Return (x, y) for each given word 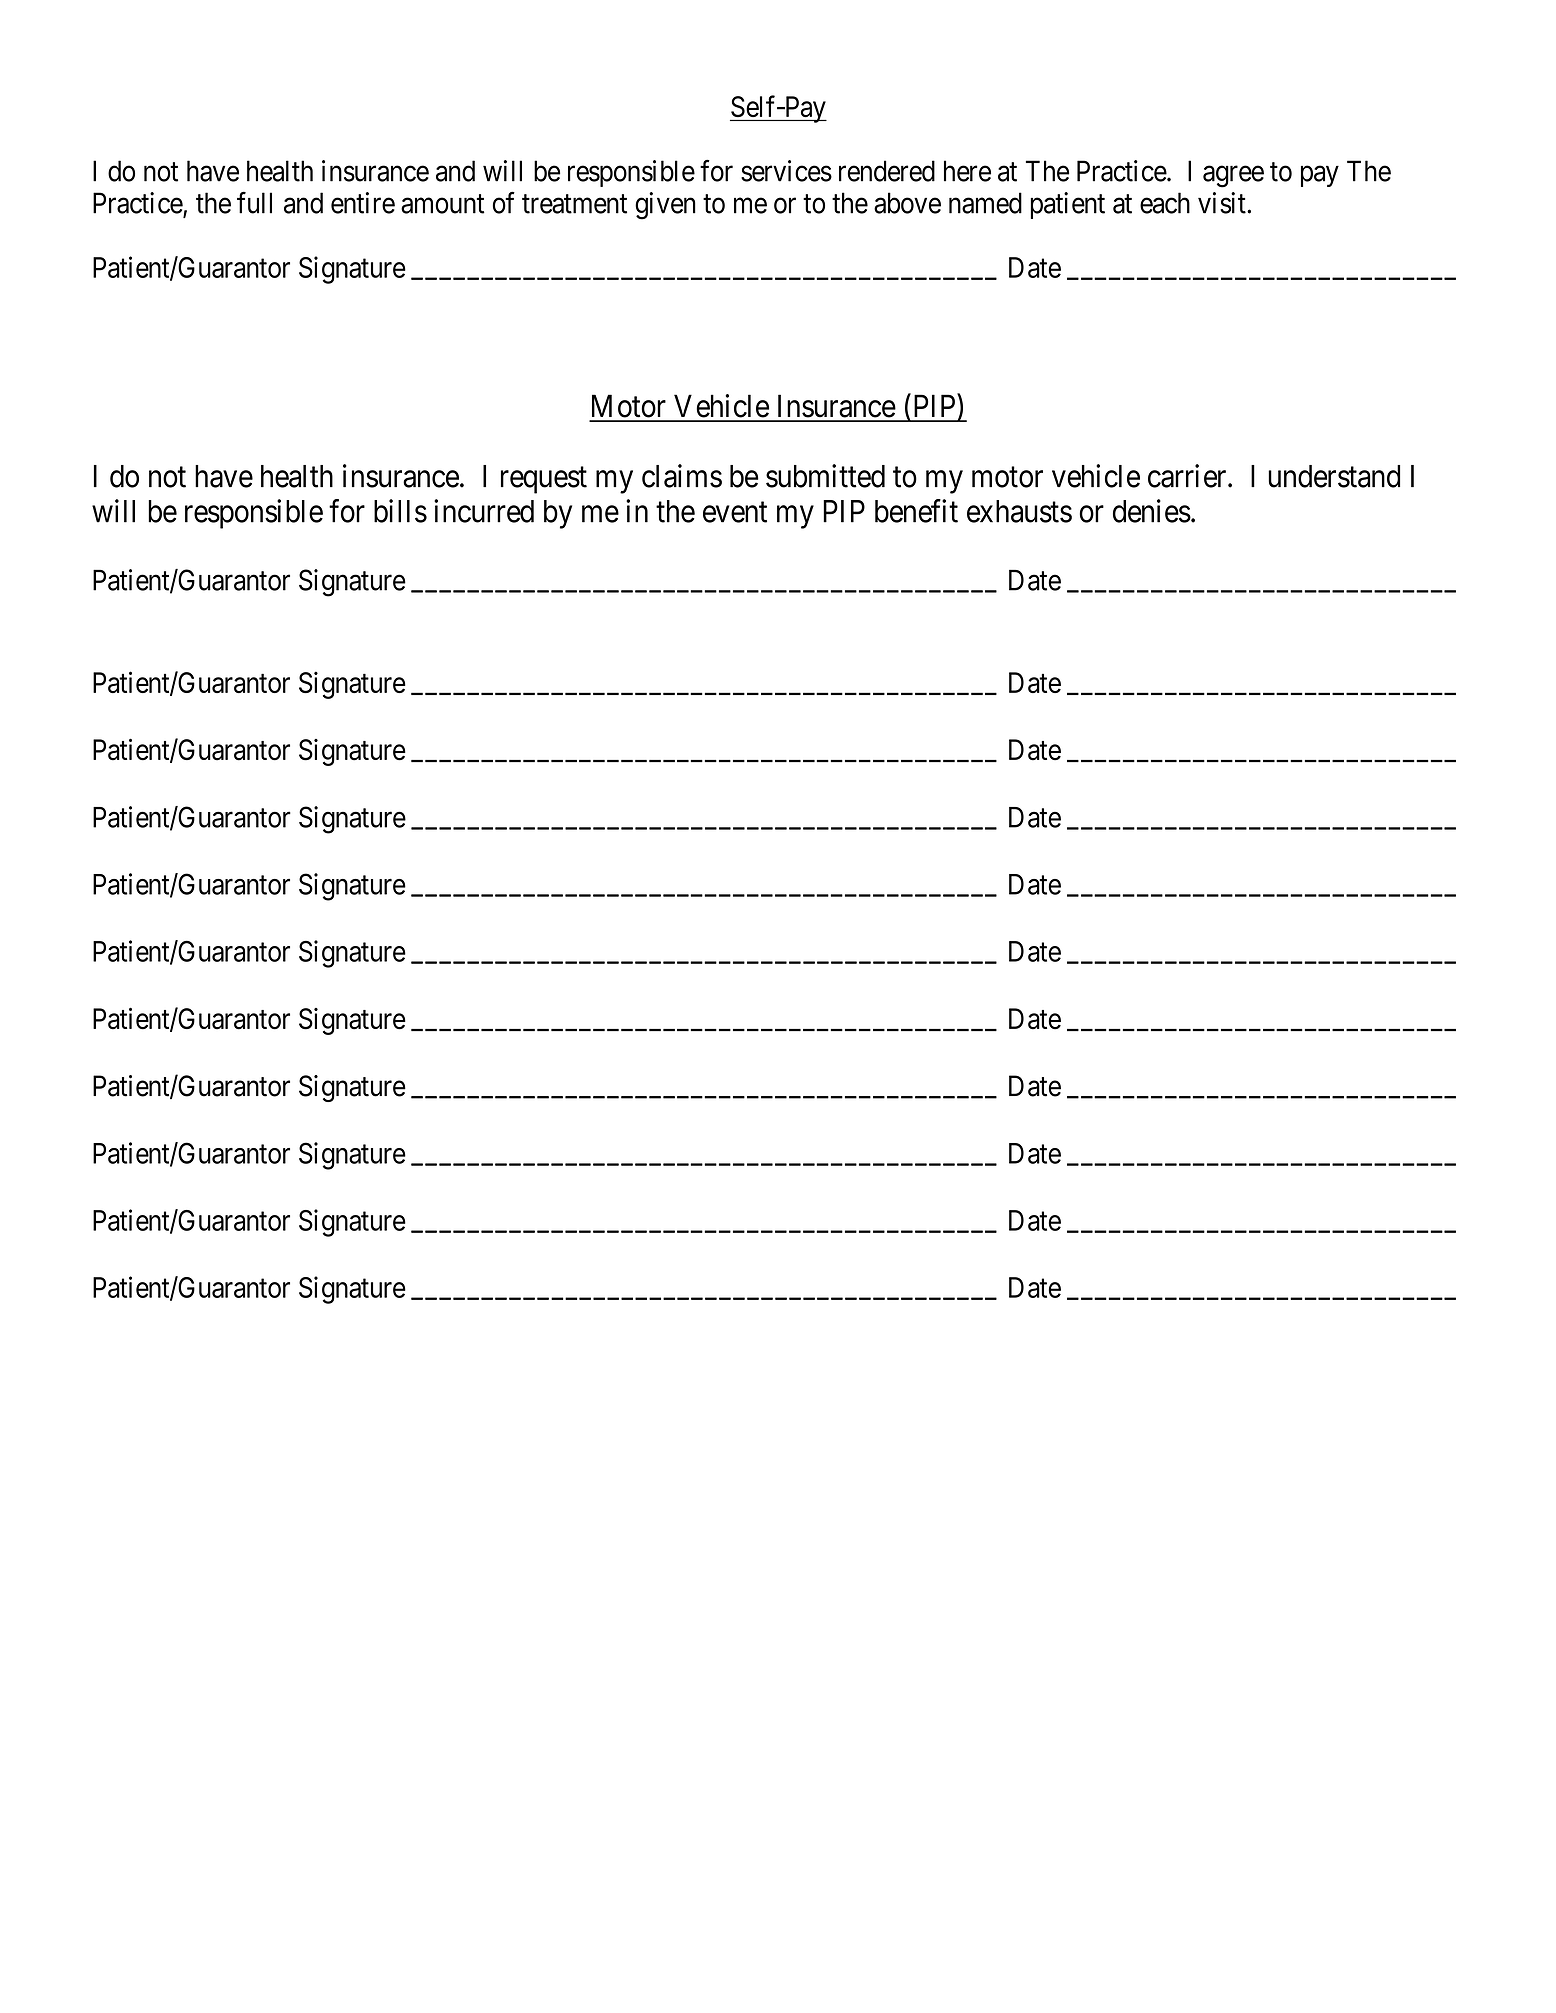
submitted (825, 476)
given (665, 206)
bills (400, 511)
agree (1233, 177)
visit (1223, 203)
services (786, 171)
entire (363, 203)
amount (442, 204)
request (544, 480)
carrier (1188, 476)
